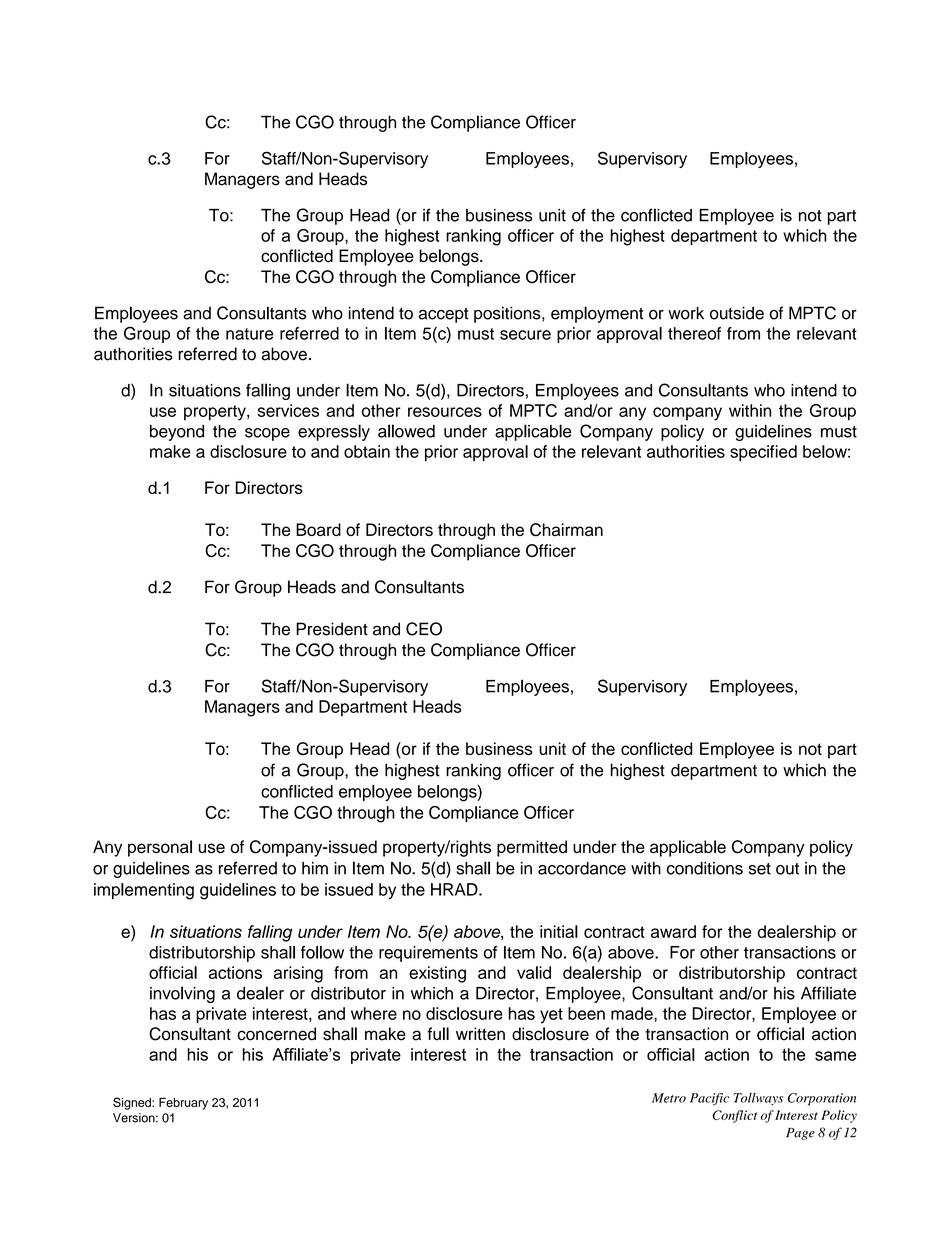 The width and height of the screenshot is (952, 1233). Describe the element at coordinates (144, 891) in the screenshot. I see `implementing` at that location.
